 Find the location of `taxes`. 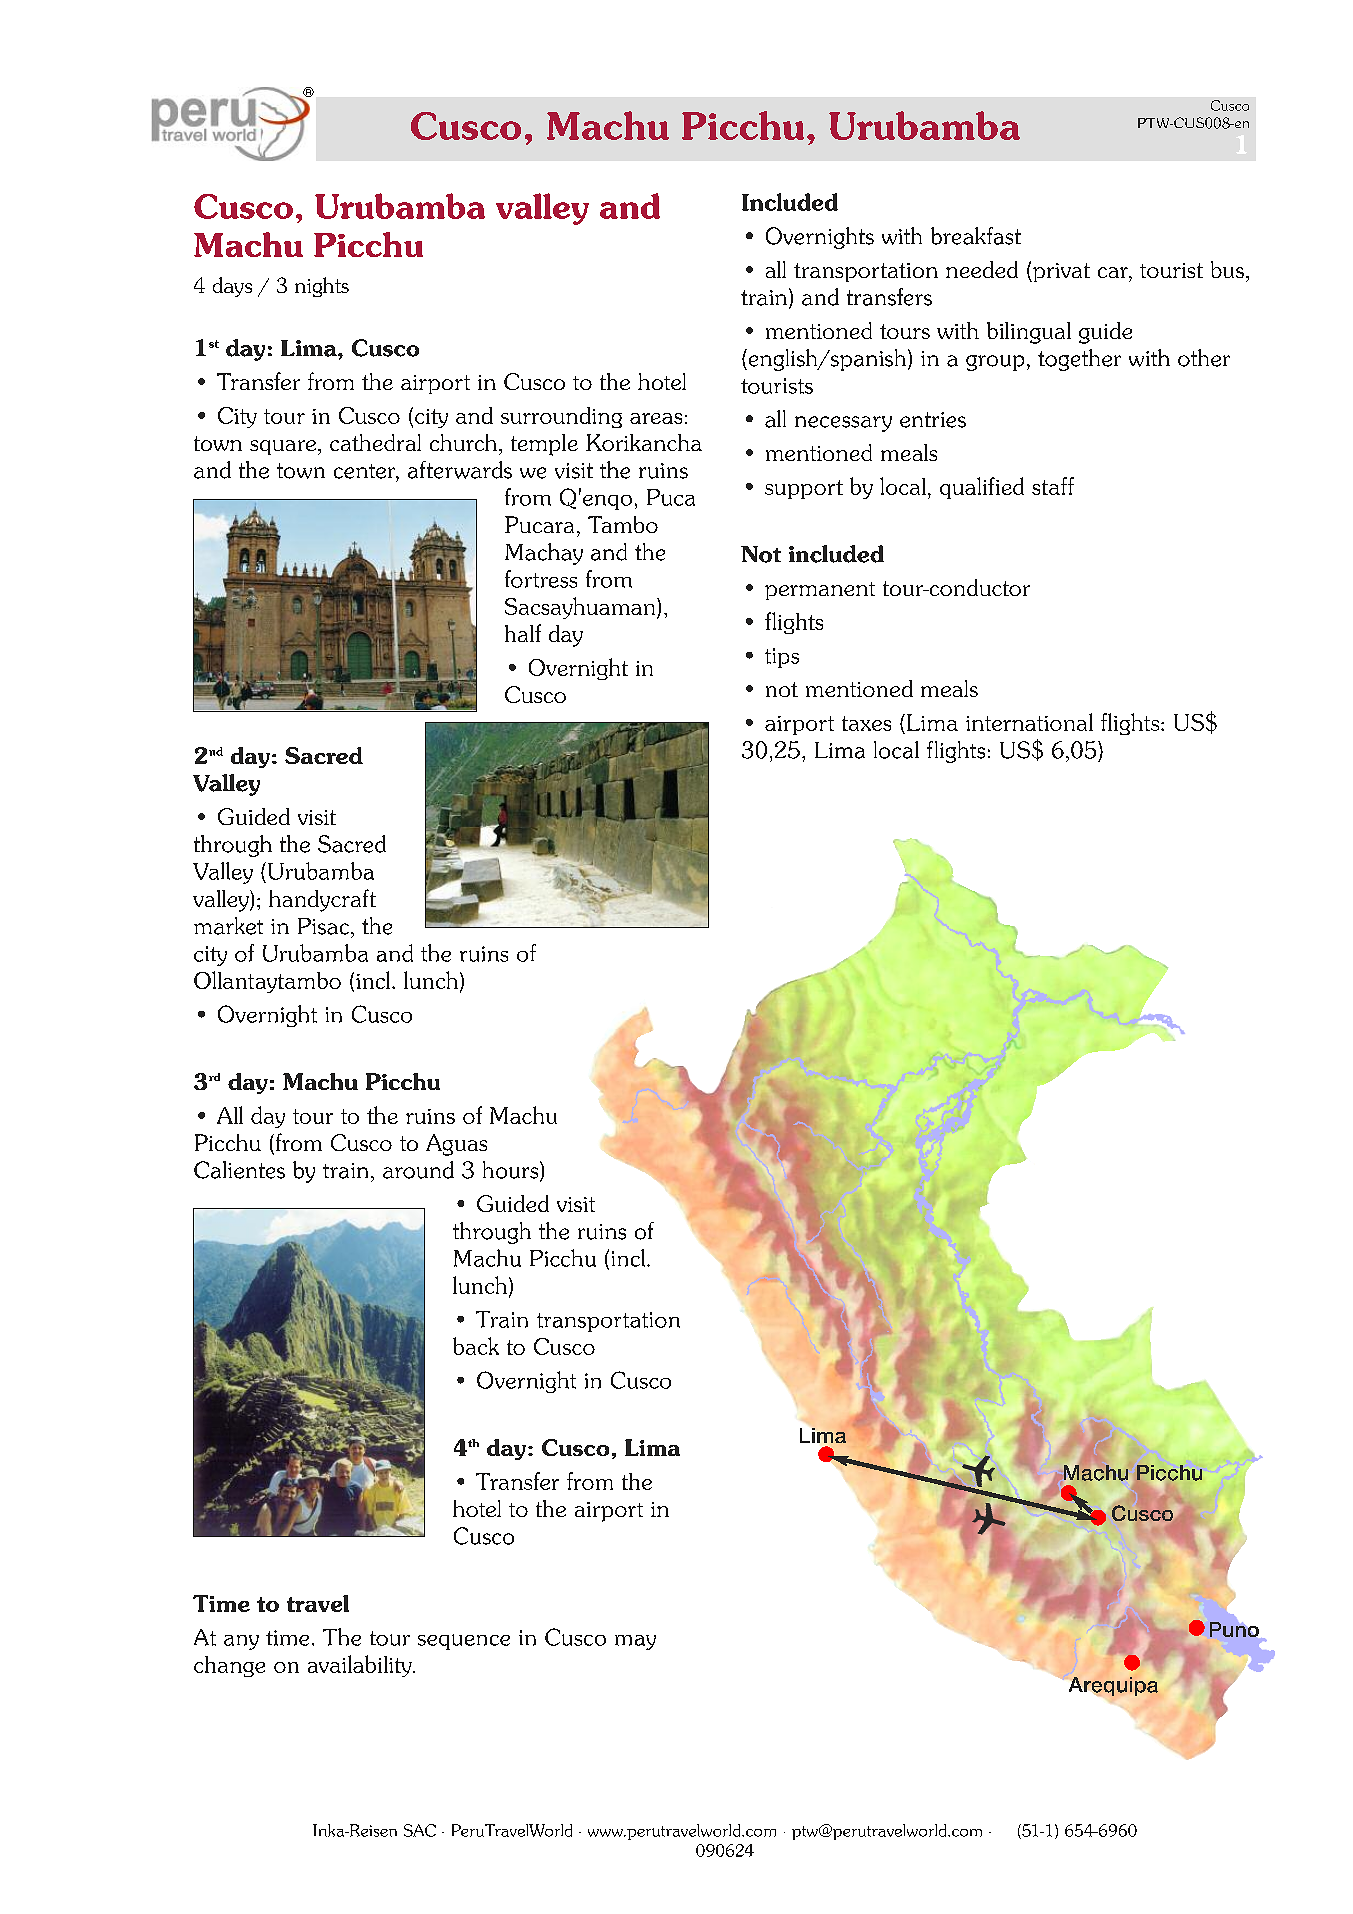

taxes is located at coordinates (866, 723).
